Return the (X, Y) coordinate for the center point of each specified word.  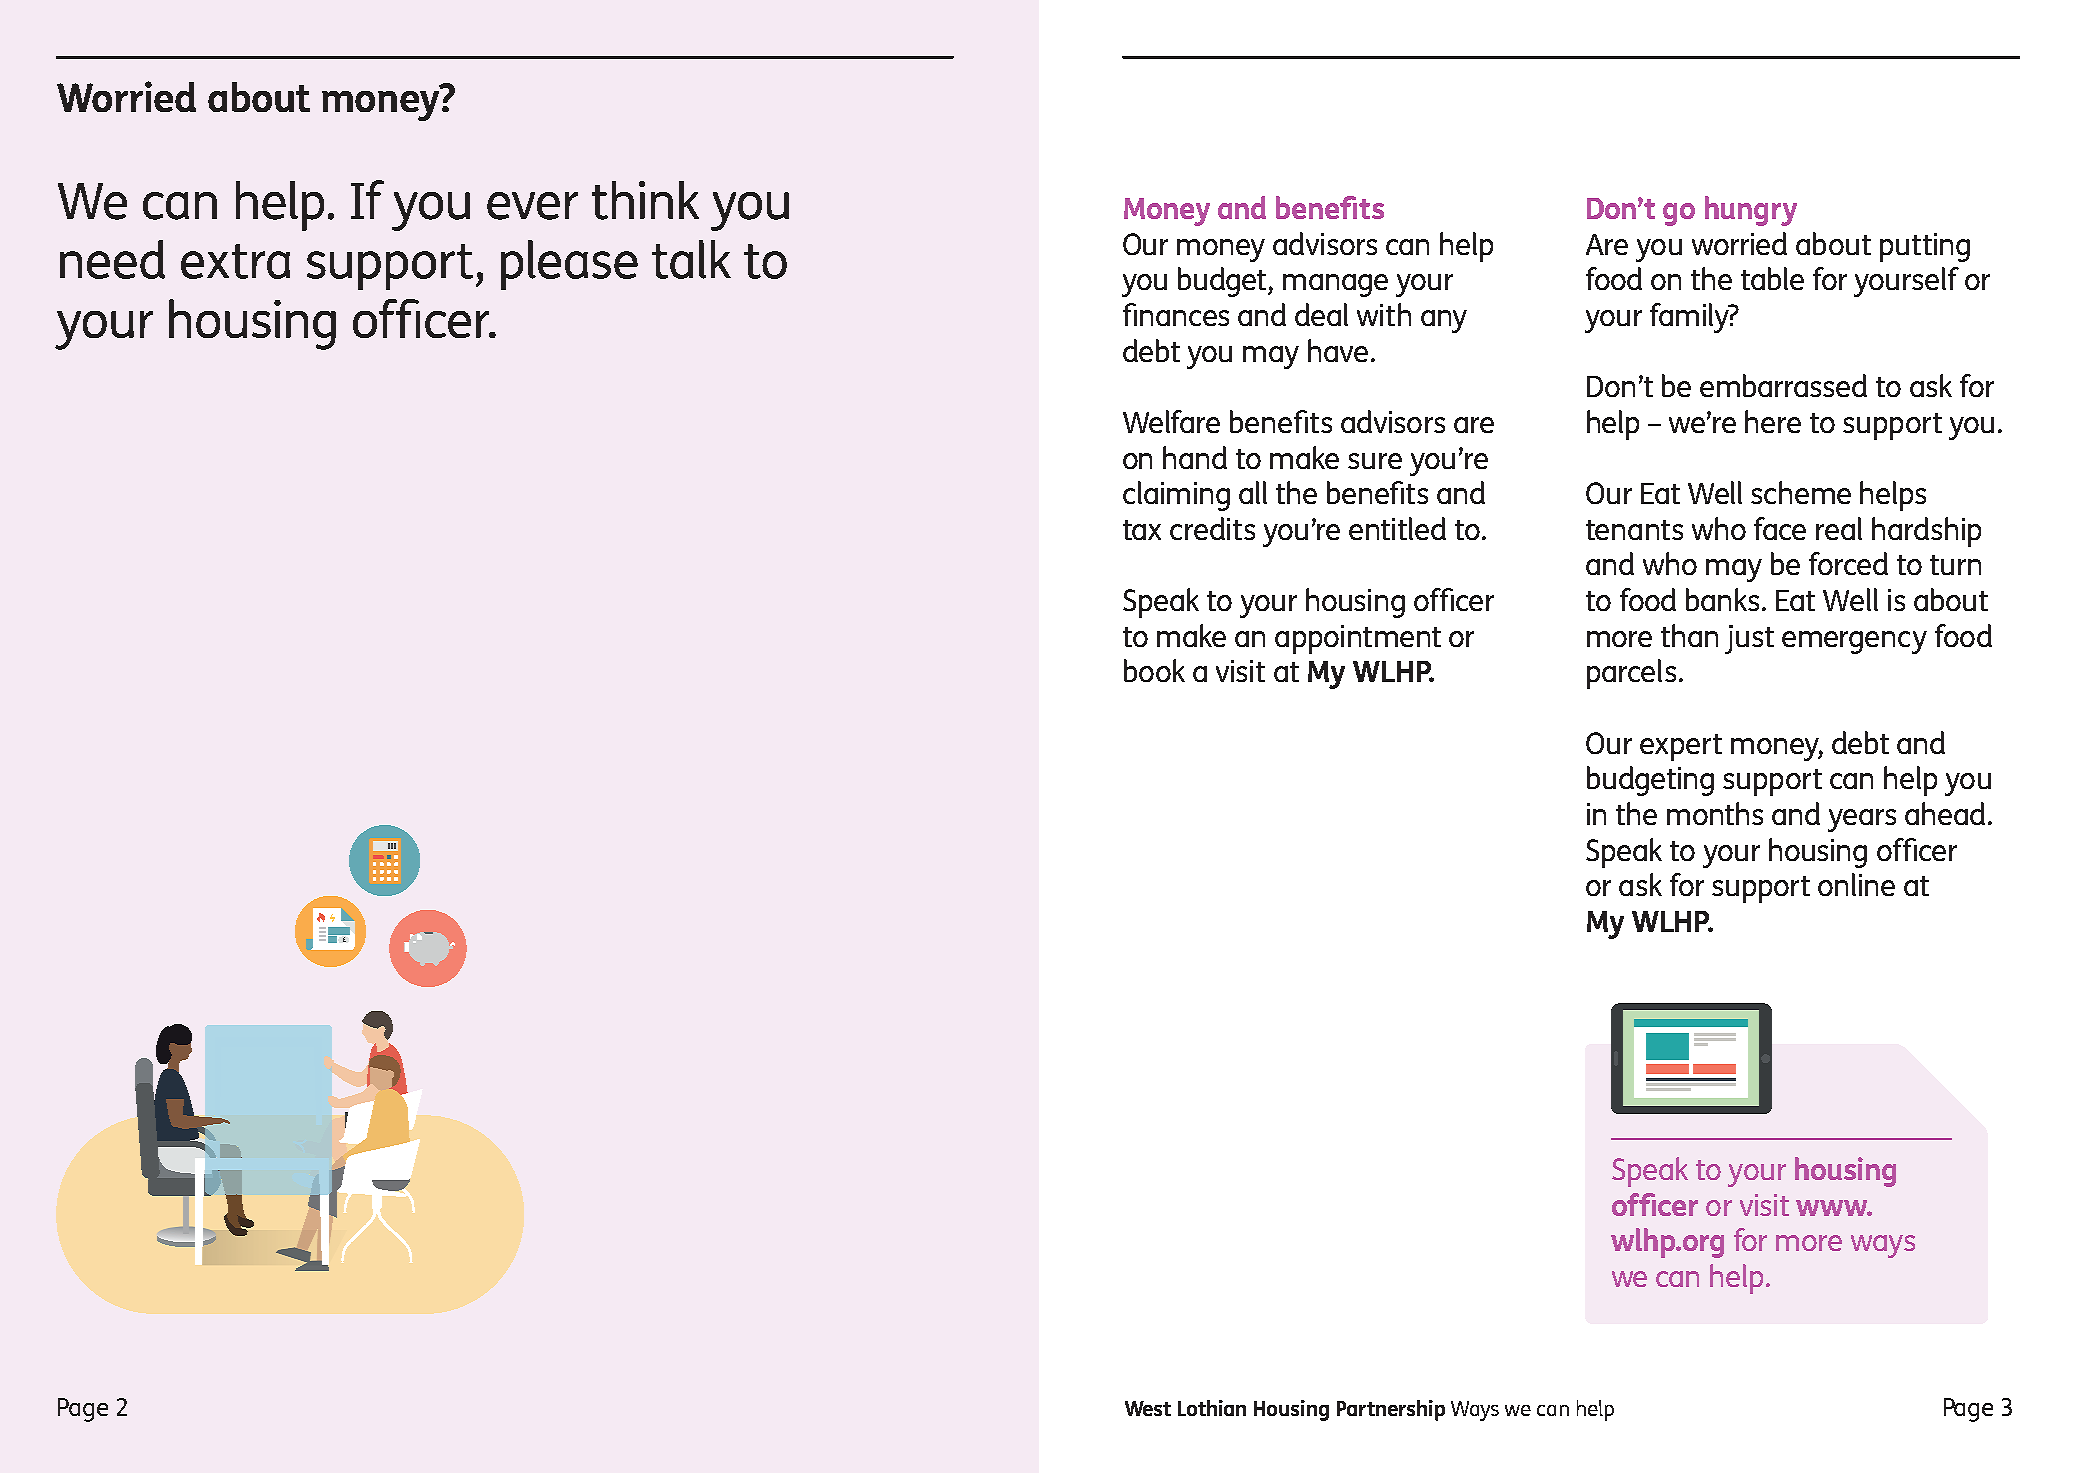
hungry (1751, 211)
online (1856, 884)
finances (1176, 314)
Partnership (1391, 1410)
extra (235, 261)
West (1148, 1408)
